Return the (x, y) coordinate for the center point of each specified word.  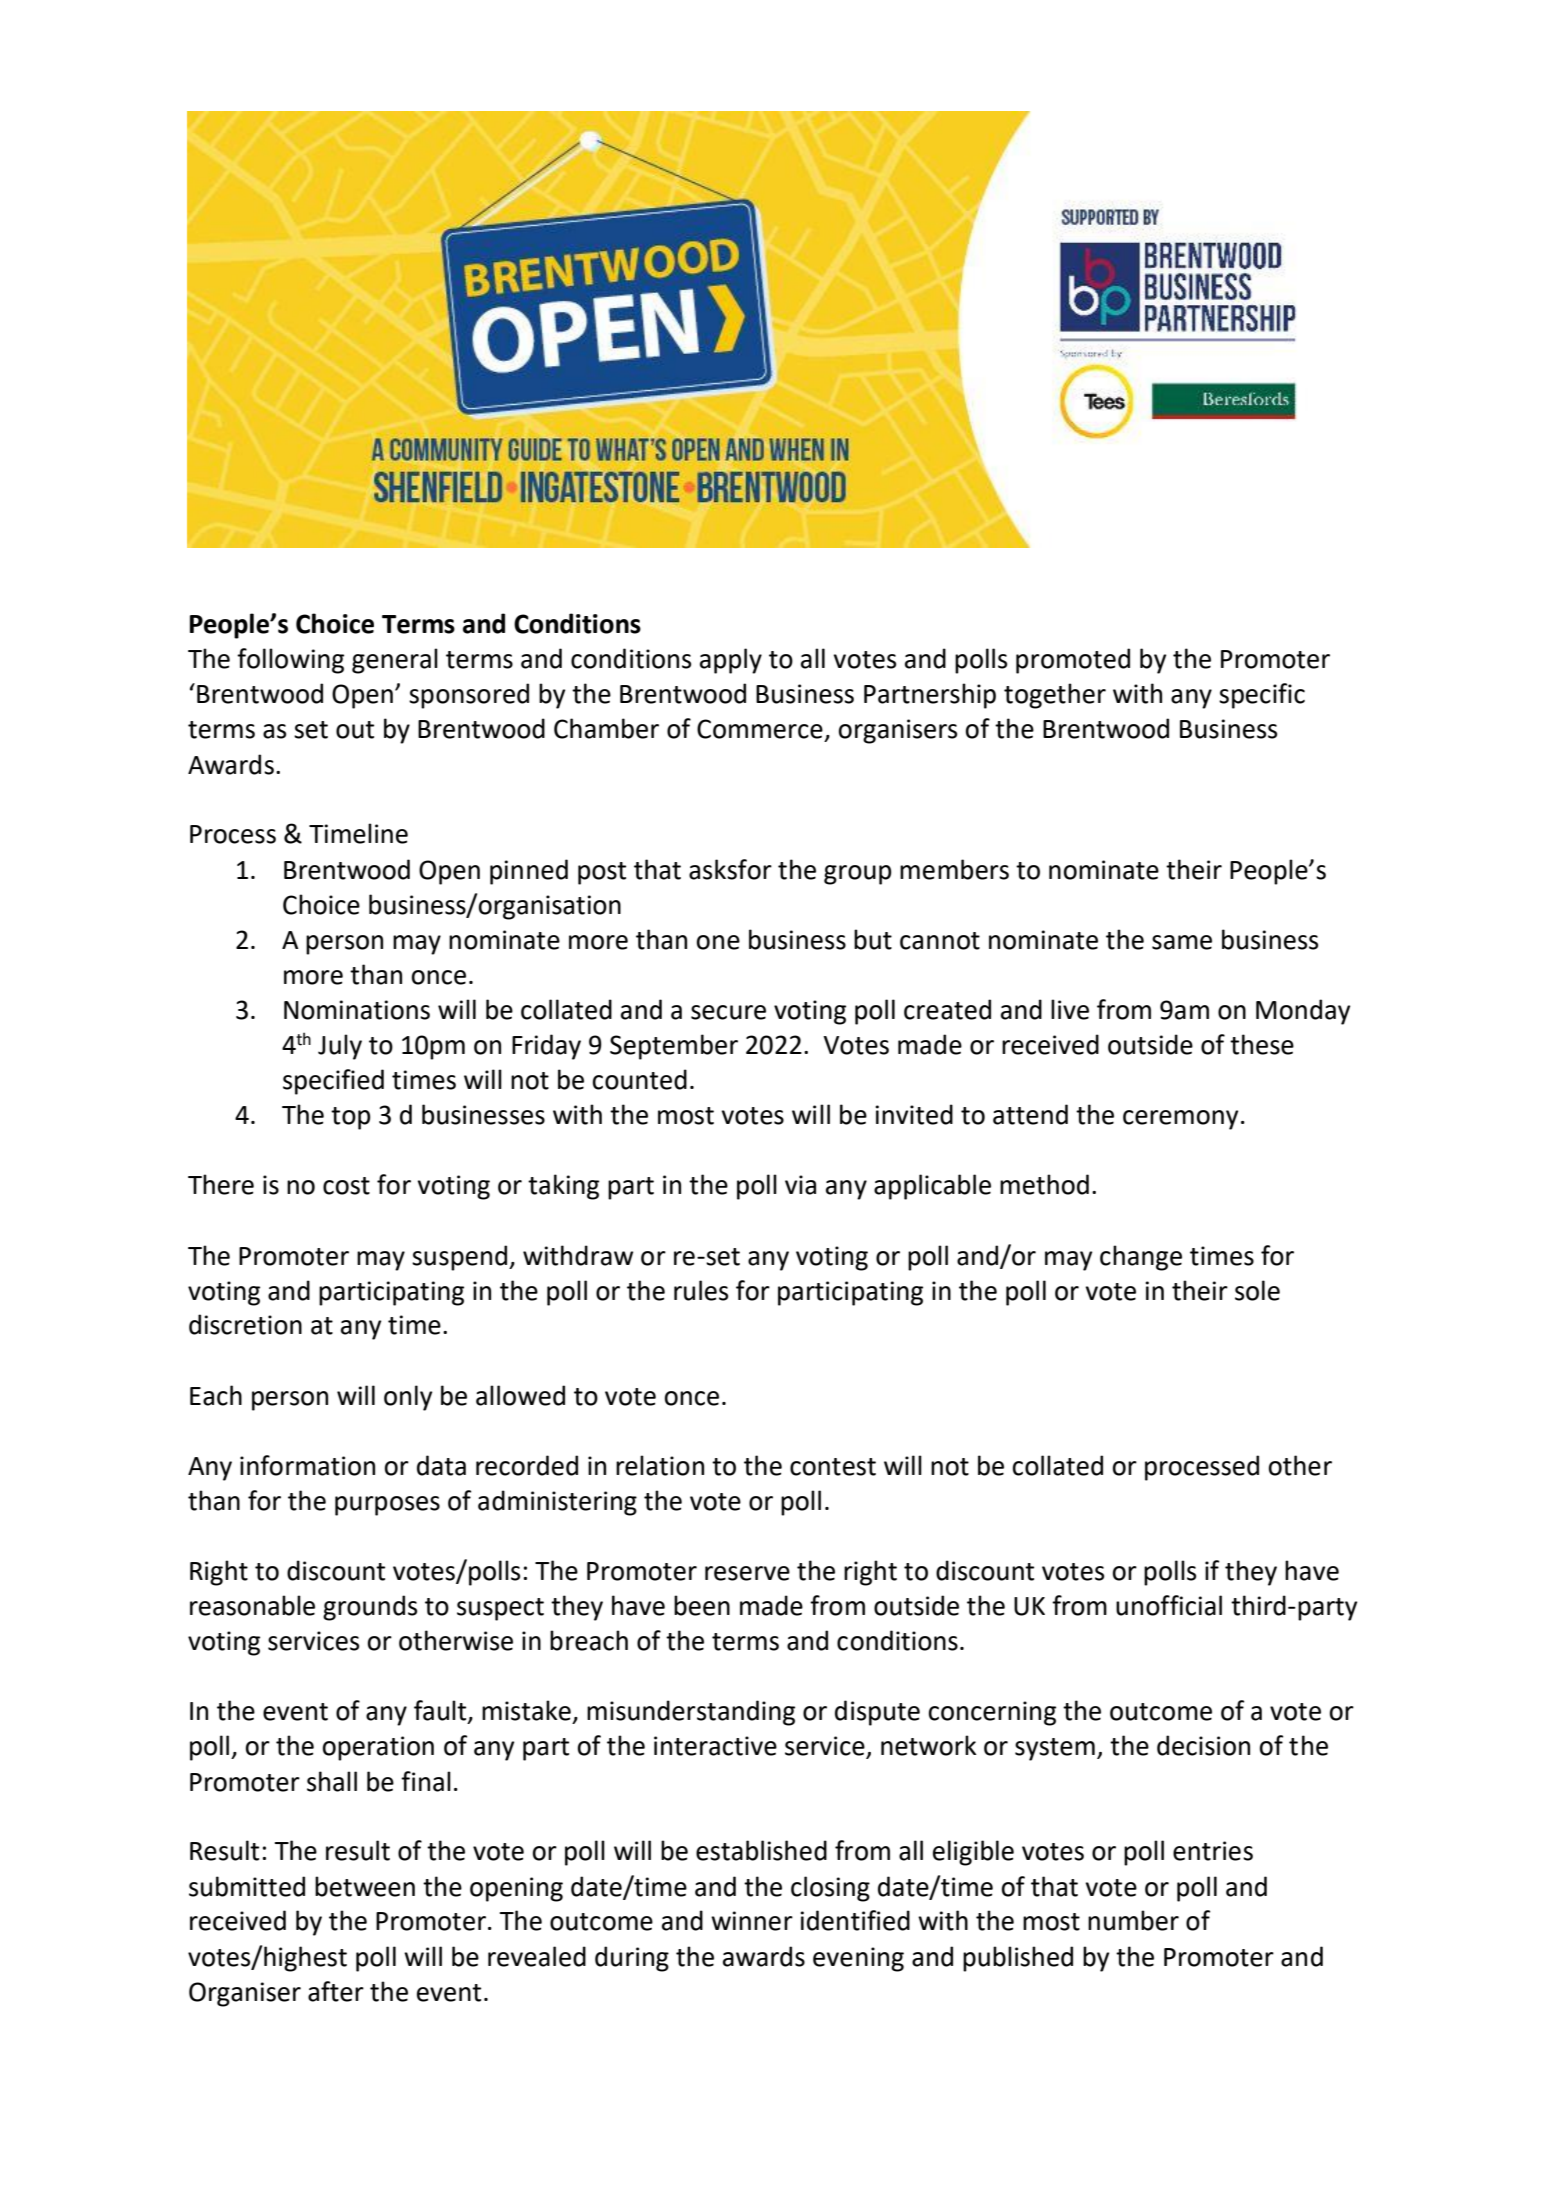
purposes (387, 1506)
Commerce (760, 729)
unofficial (1169, 1605)
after (336, 1991)
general (395, 661)
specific (1262, 696)
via (800, 1185)
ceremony (1180, 1120)
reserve (747, 1573)
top (351, 1118)
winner (752, 1921)
